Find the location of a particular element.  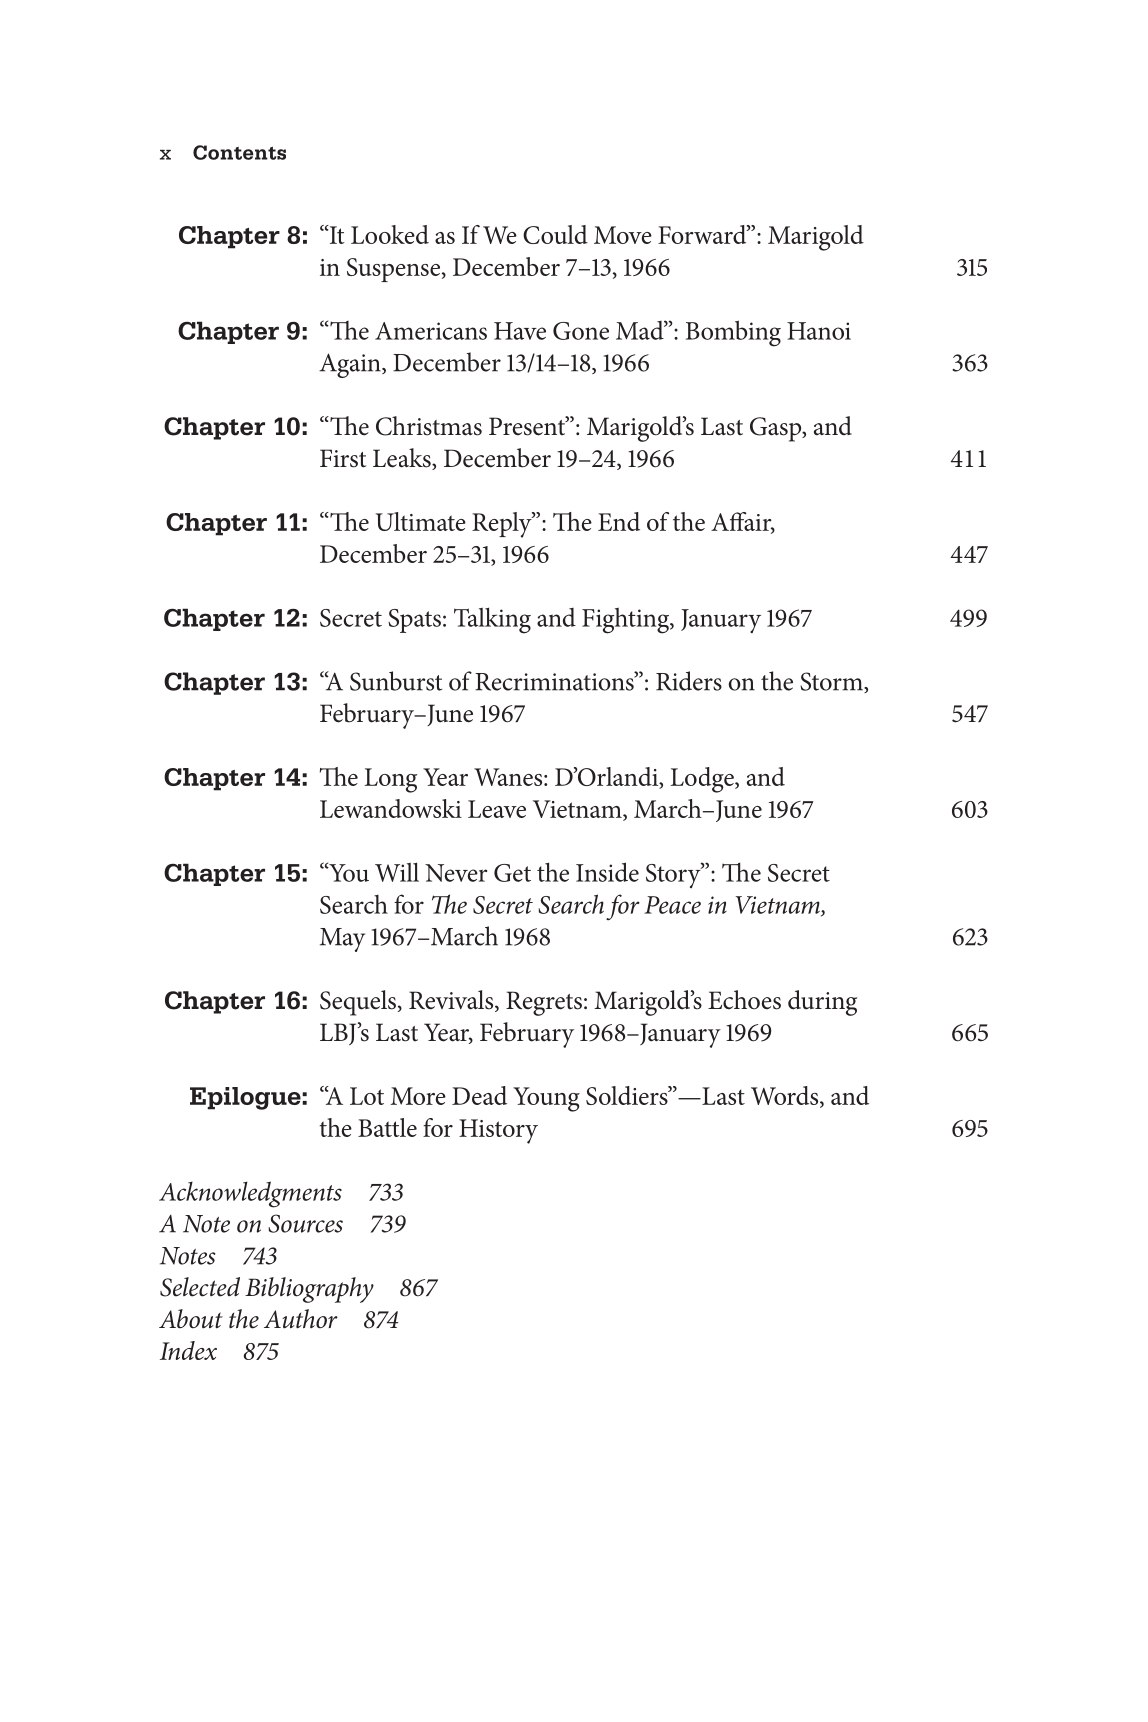

Words is located at coordinates (786, 1096).
